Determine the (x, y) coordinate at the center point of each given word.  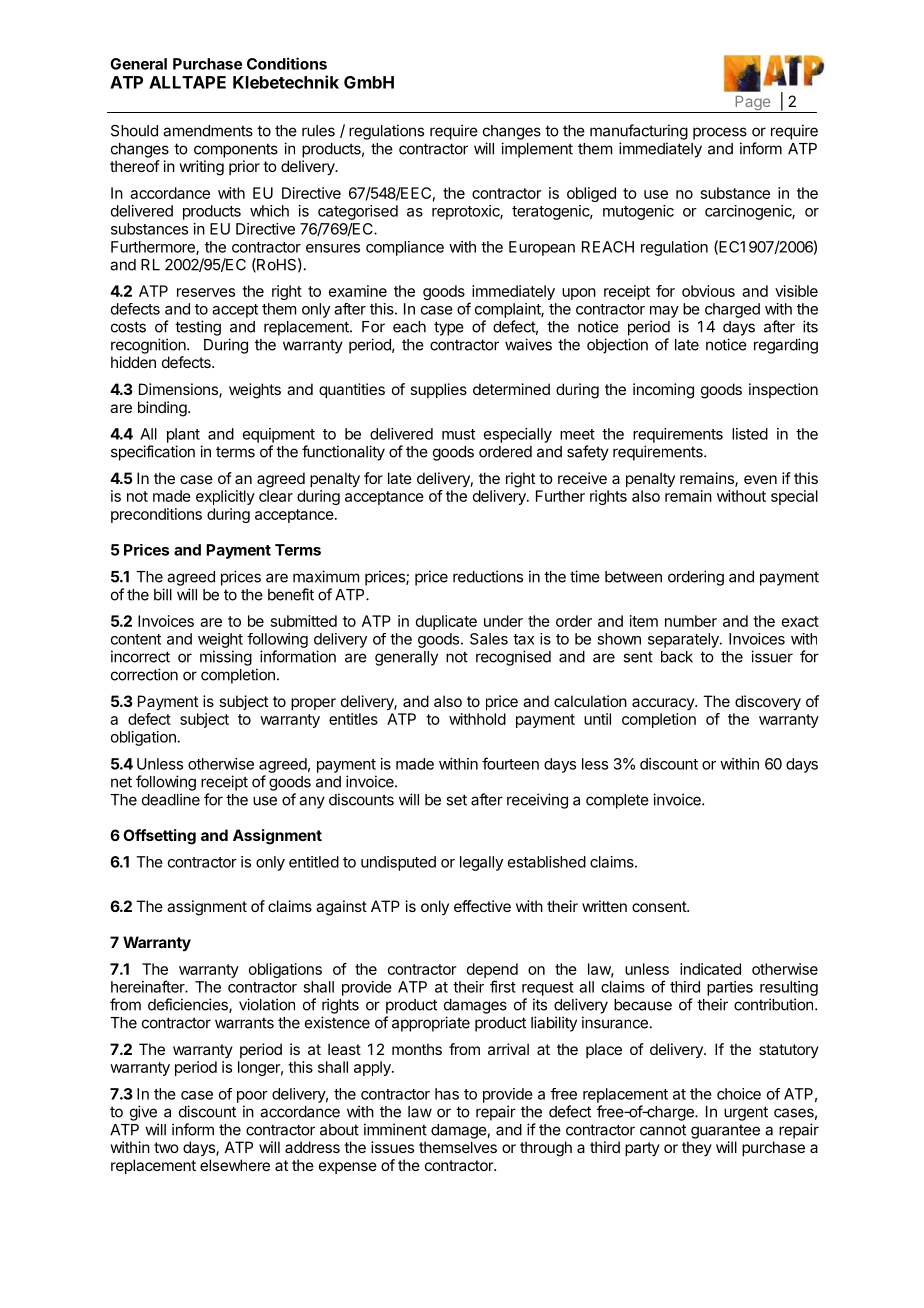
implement (537, 150)
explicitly (225, 497)
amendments (208, 131)
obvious (708, 291)
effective (482, 906)
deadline (171, 799)
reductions (488, 576)
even (760, 479)
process (720, 133)
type (449, 328)
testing (198, 328)
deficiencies (189, 1005)
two (166, 1147)
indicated (710, 969)
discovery (768, 703)
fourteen (510, 763)
